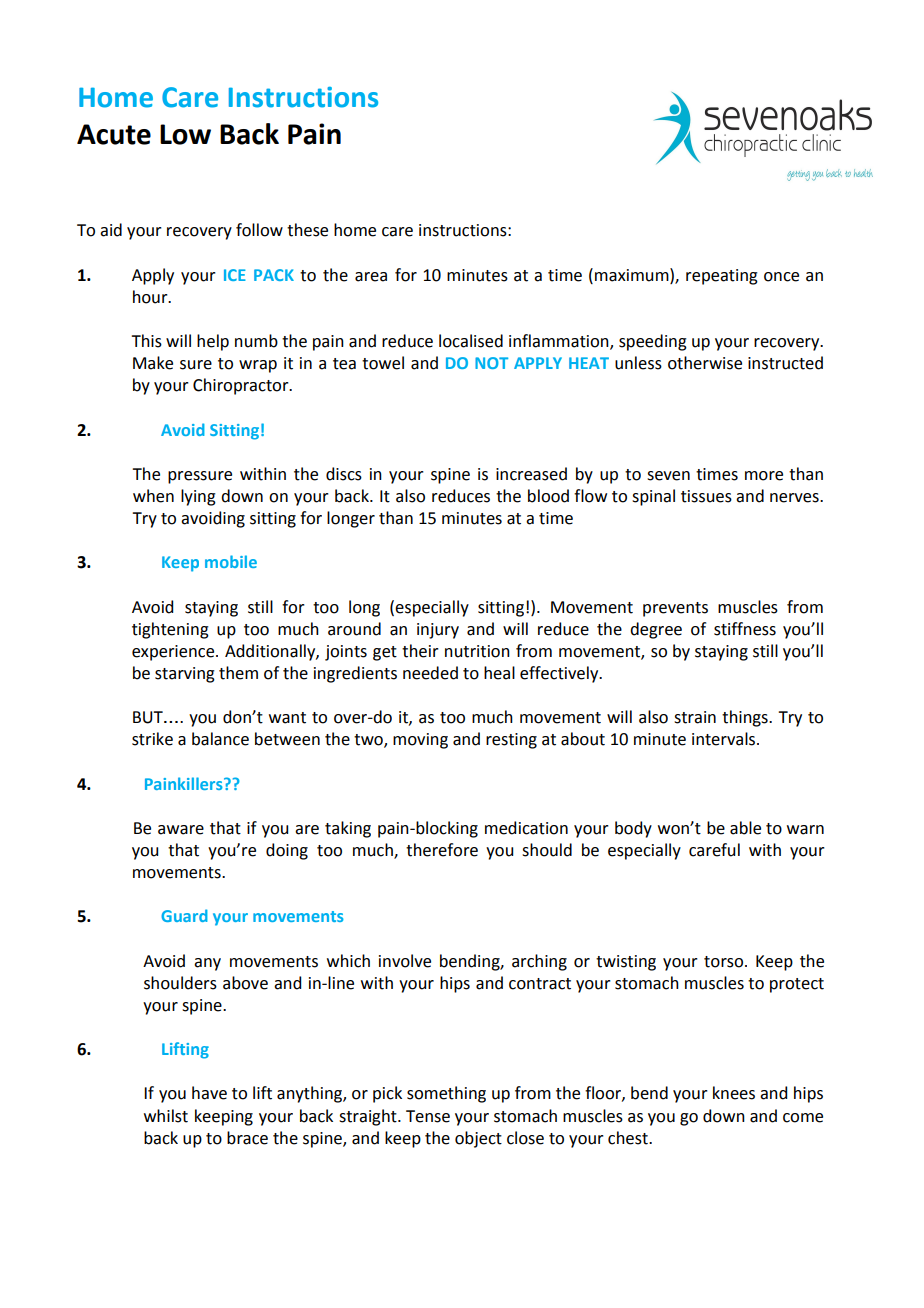 The image size is (924, 1308). I want to click on have, so click(209, 1093).
